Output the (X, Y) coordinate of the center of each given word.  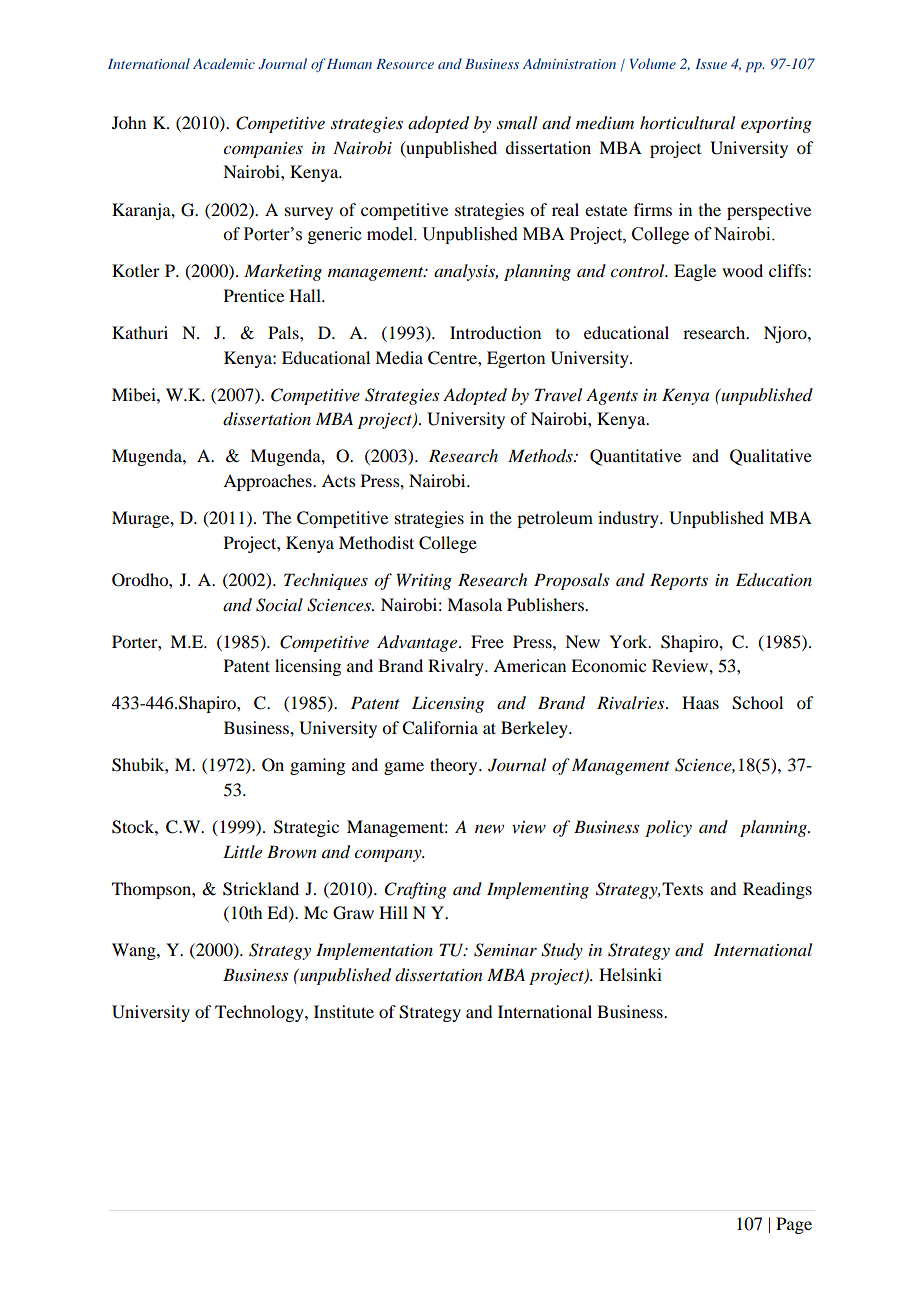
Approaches (268, 482)
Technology (260, 1013)
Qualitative (771, 457)
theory (455, 766)
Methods (541, 456)
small (517, 122)
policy (668, 828)
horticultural (687, 123)
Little (242, 851)
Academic (224, 63)
